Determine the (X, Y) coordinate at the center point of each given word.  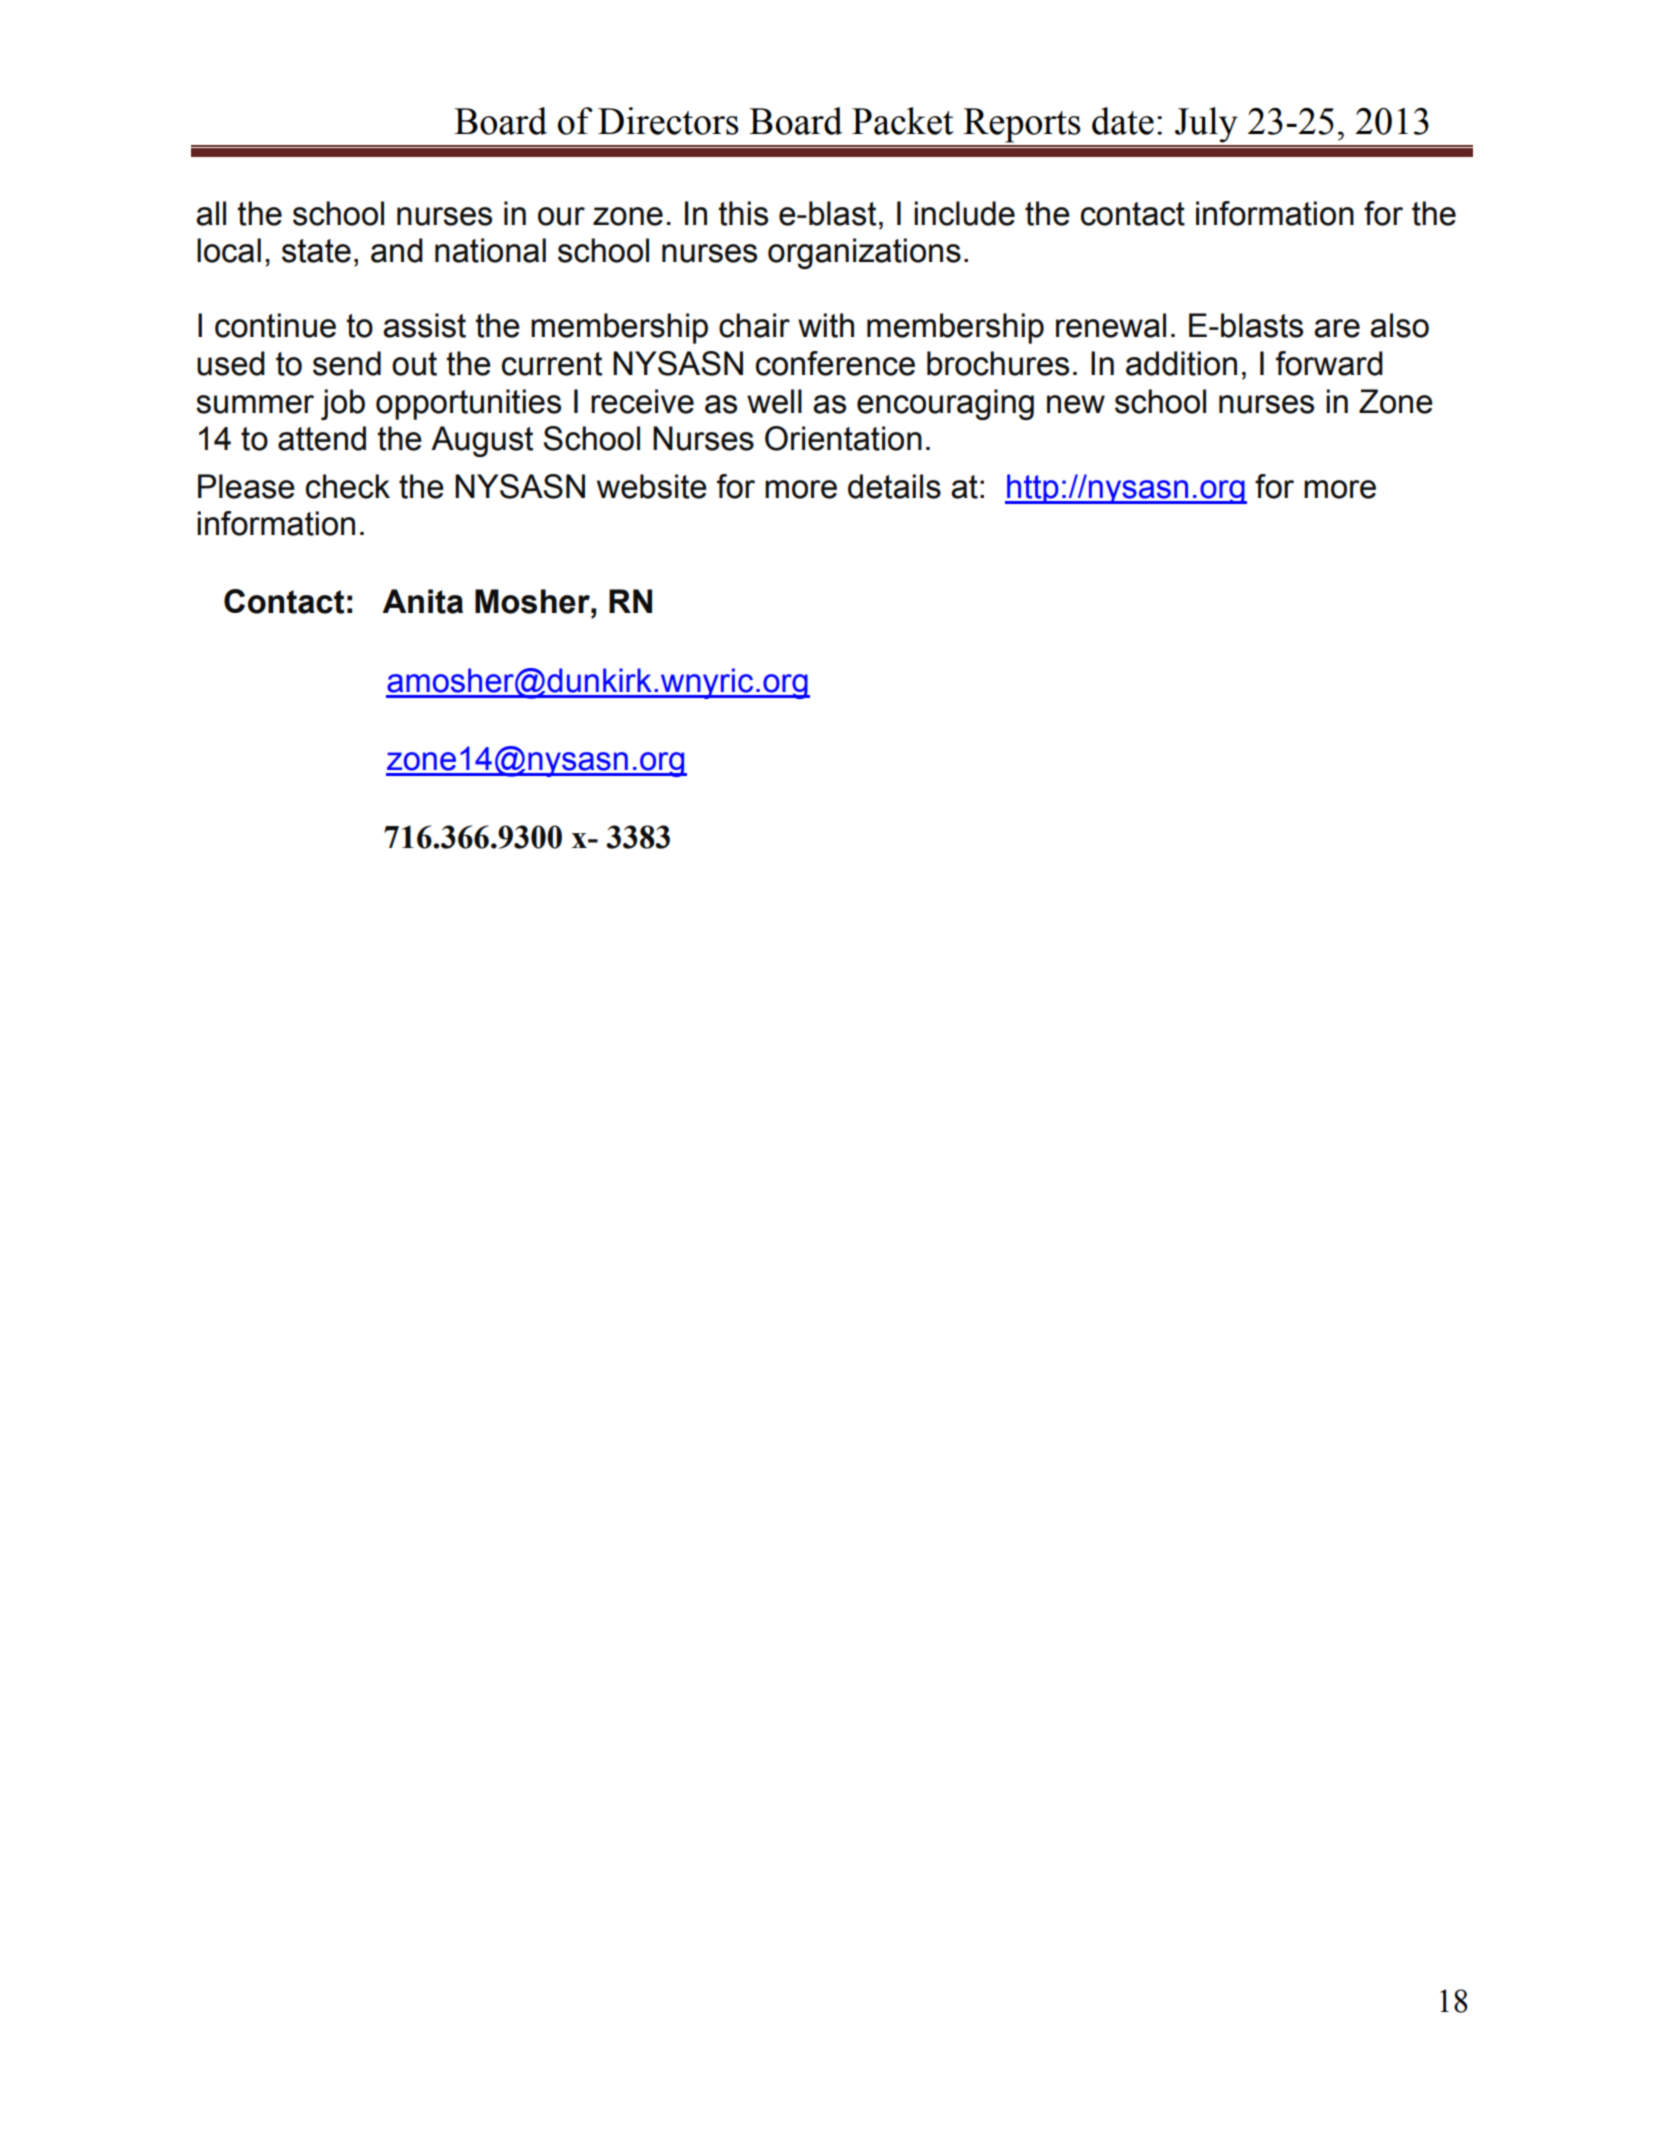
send (347, 363)
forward (1329, 363)
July (1206, 125)
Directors (668, 121)
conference (835, 363)
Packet (903, 121)
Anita (422, 601)
